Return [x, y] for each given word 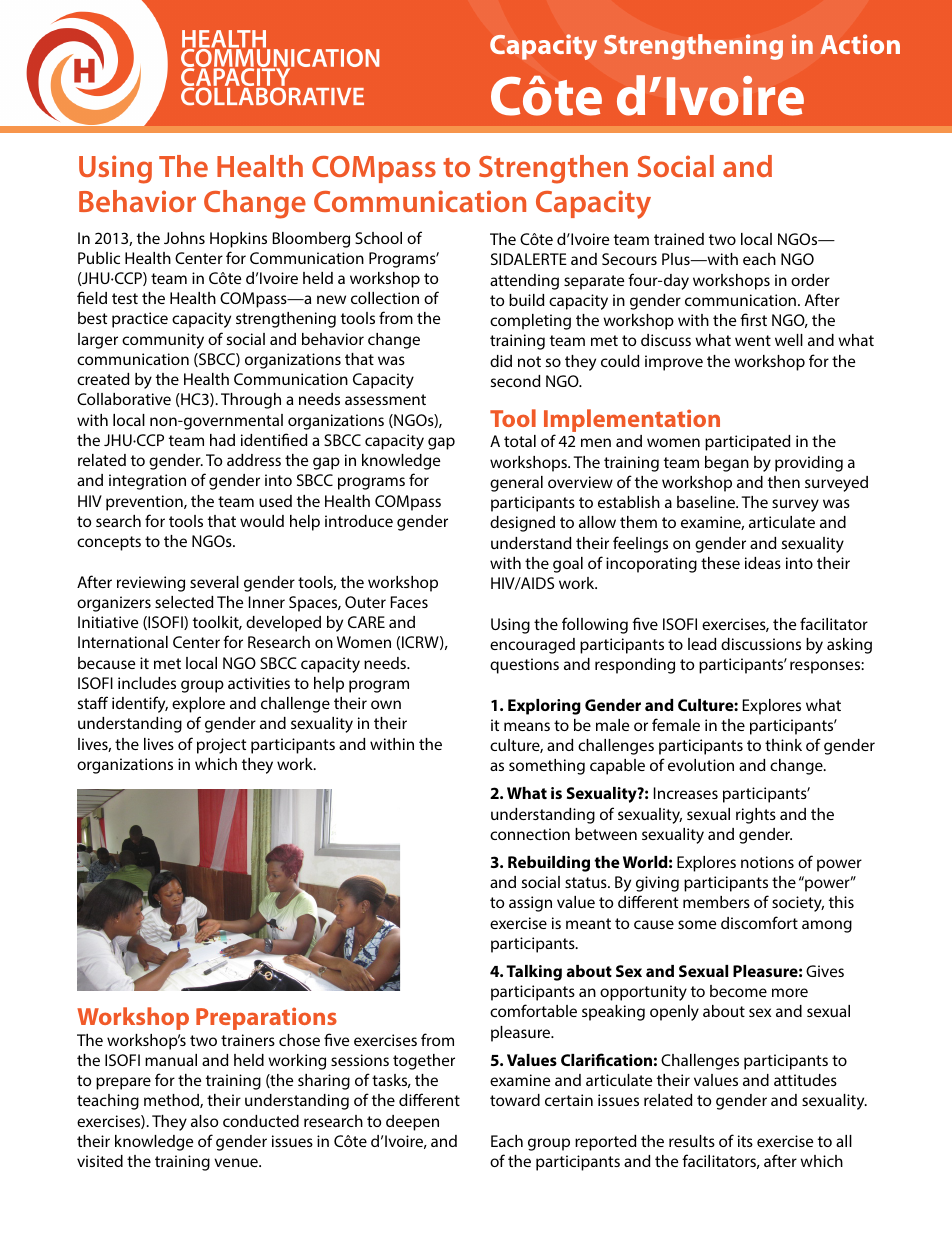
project [221, 746]
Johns [184, 238]
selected [184, 602]
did [501, 361]
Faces [409, 602]
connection [530, 834]
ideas [763, 563]
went [753, 340]
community [163, 341]
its [745, 1141]
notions [767, 862]
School [378, 238]
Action [860, 44]
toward [515, 1100]
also [205, 1121]
